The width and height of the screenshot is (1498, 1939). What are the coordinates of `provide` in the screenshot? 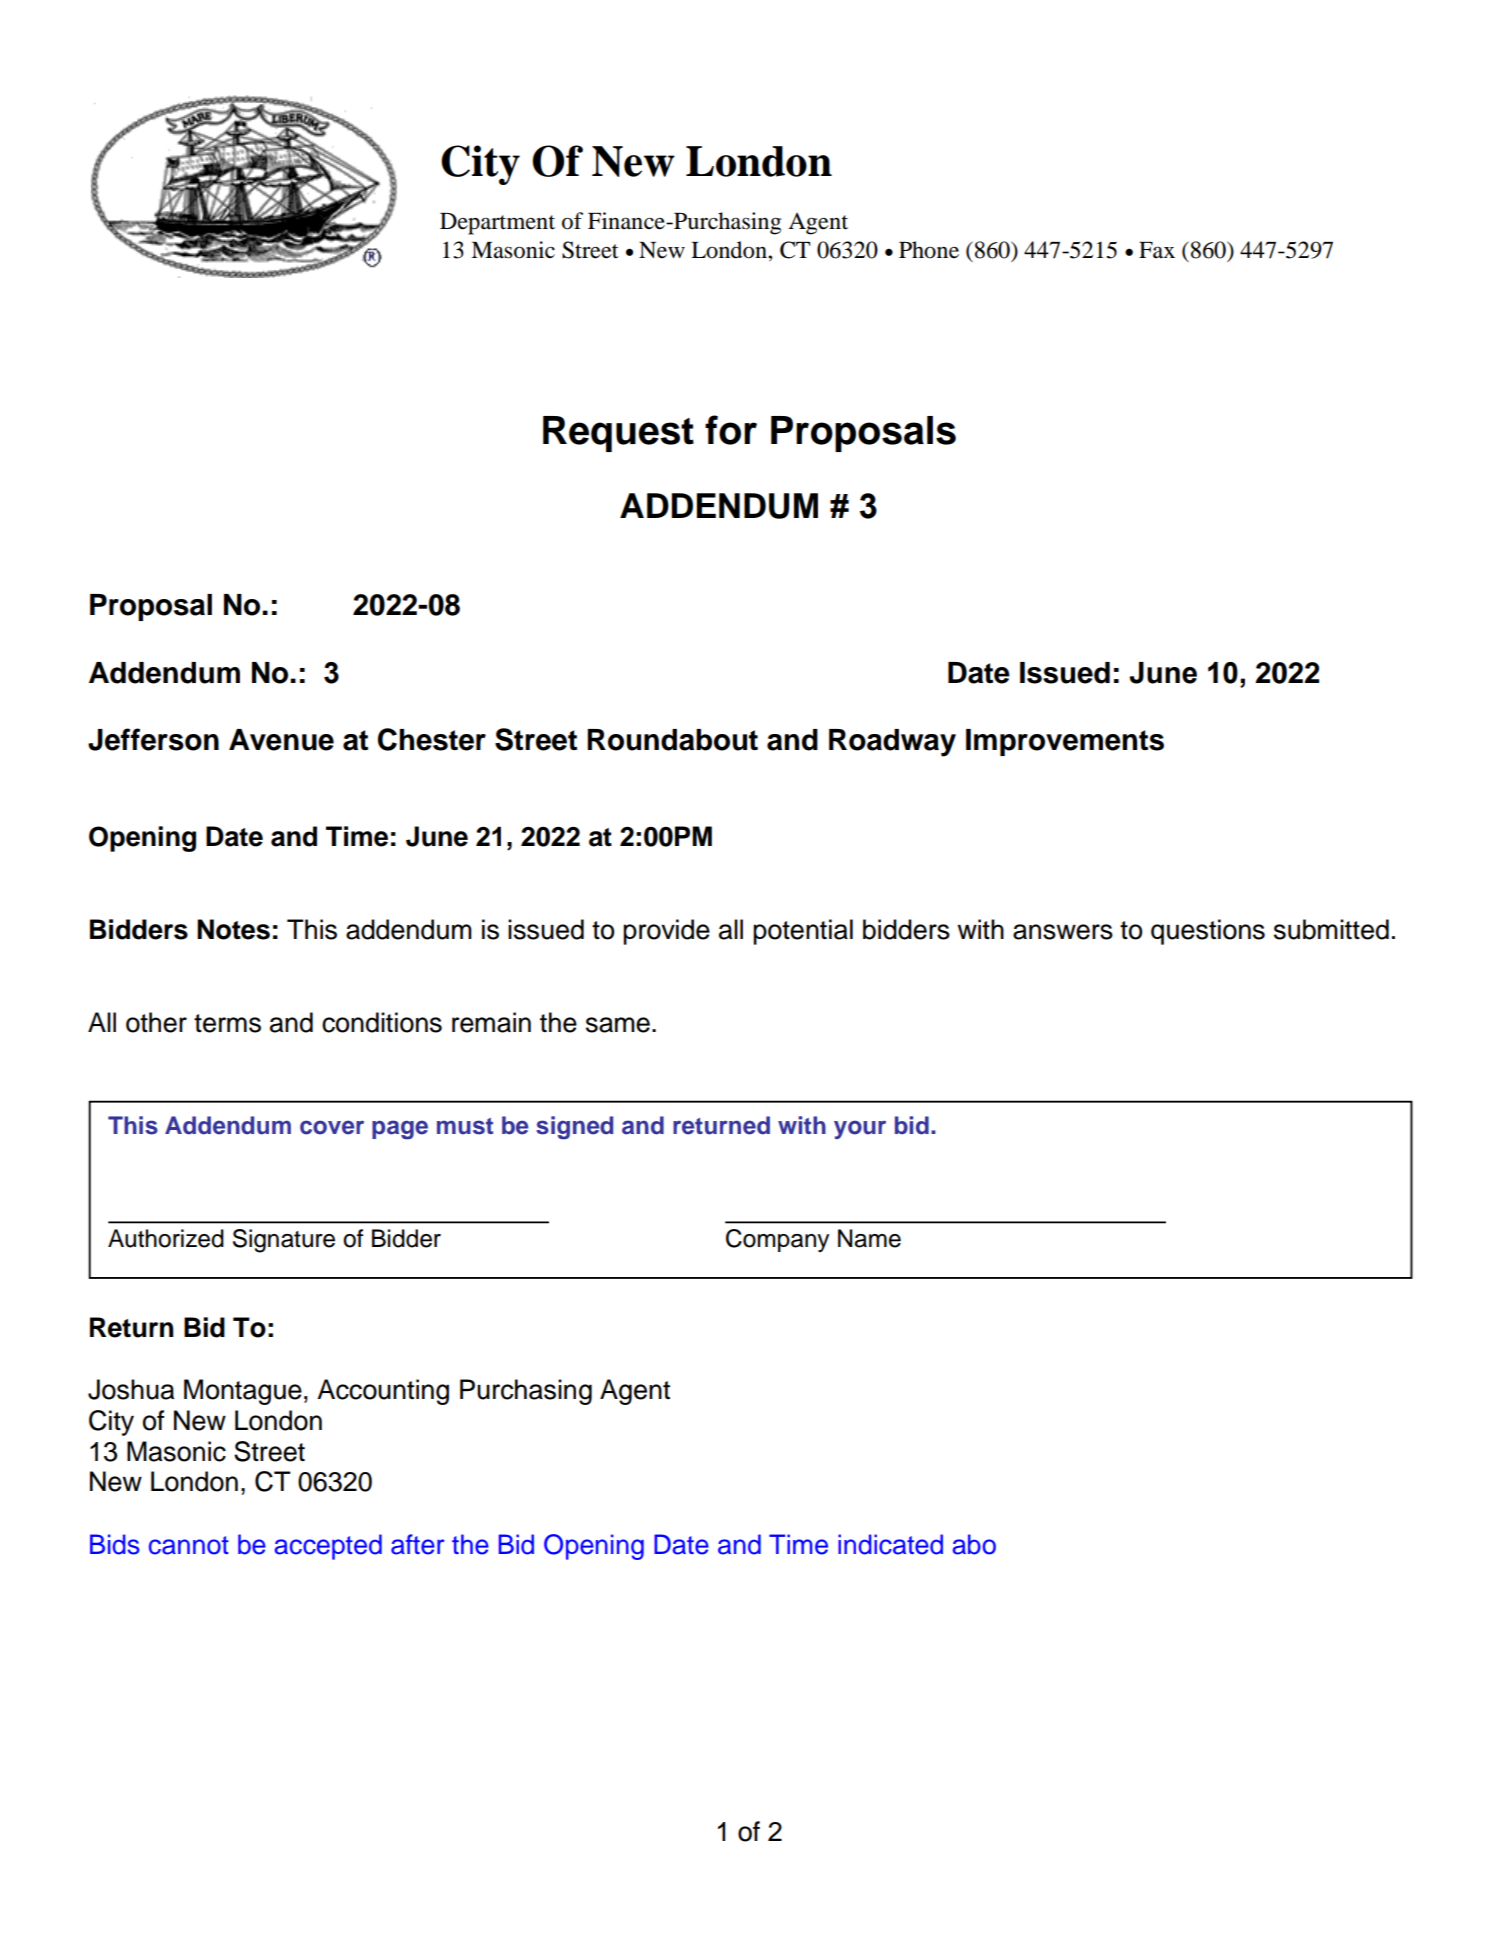 It's located at (666, 932).
